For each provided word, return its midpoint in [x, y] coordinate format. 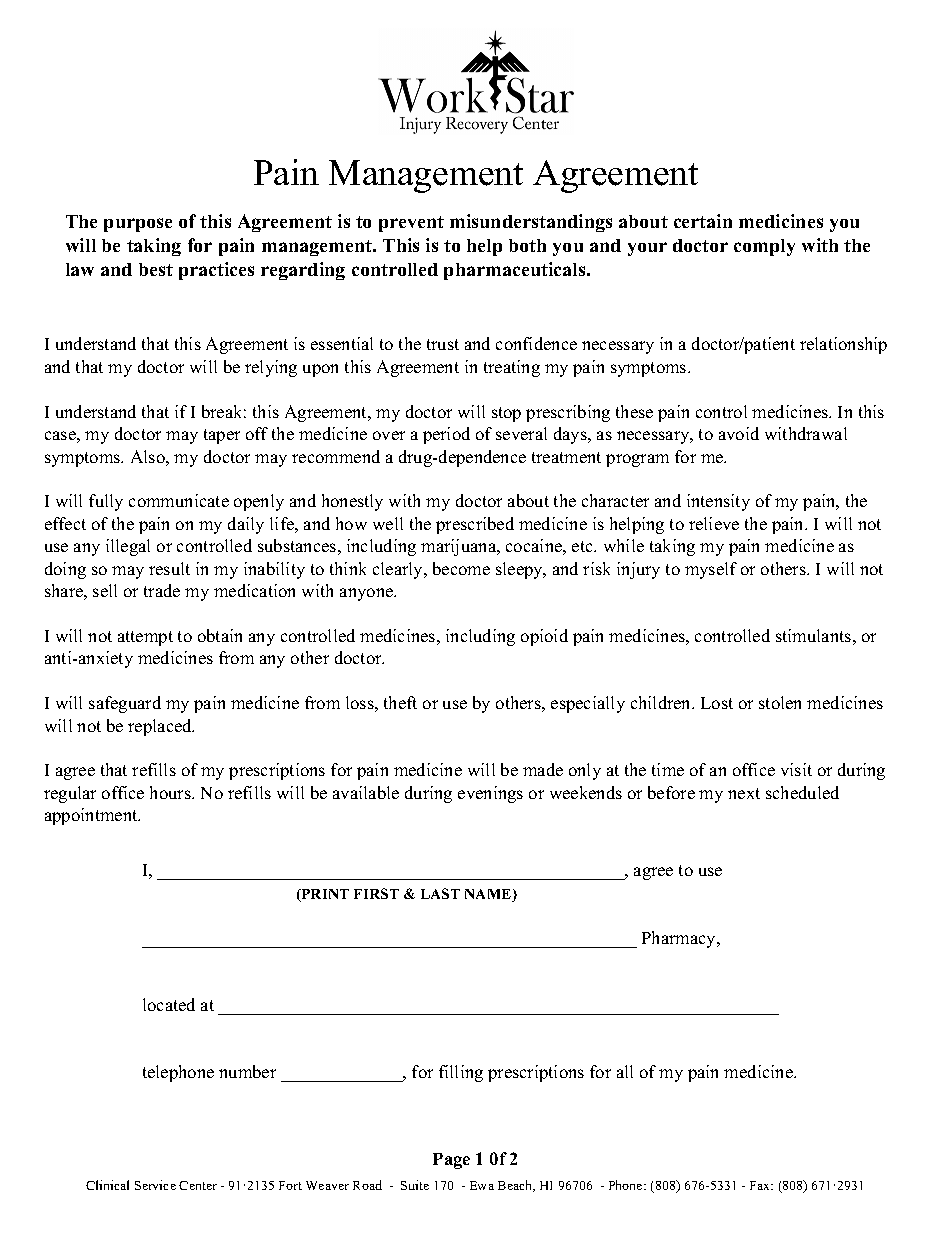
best [156, 269]
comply [764, 247]
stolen [780, 702]
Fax [761, 1185]
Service [155, 1185]
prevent [411, 224]
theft [400, 702]
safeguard [125, 704]
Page [451, 1161]
